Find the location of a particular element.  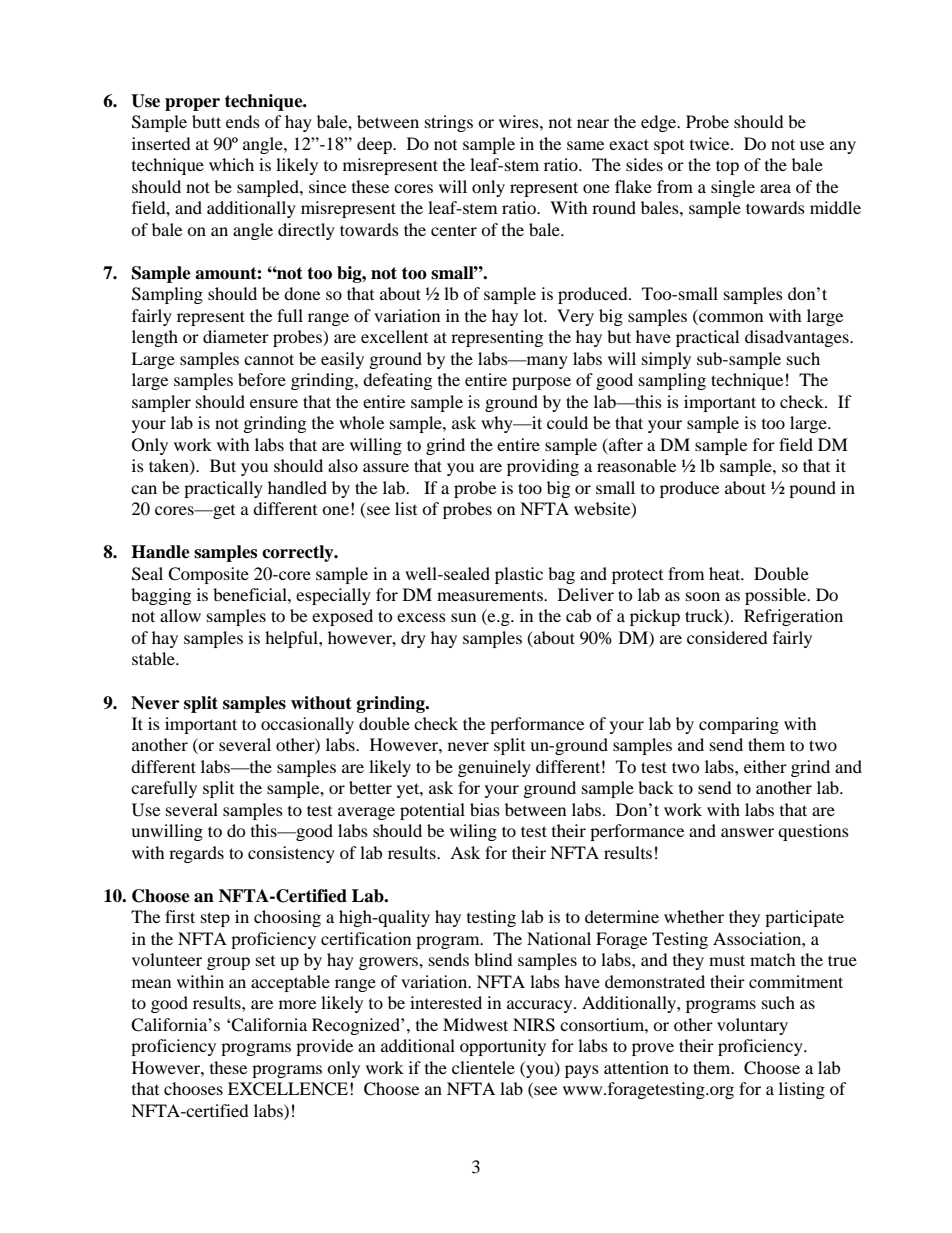

genuinely is located at coordinates (494, 768).
